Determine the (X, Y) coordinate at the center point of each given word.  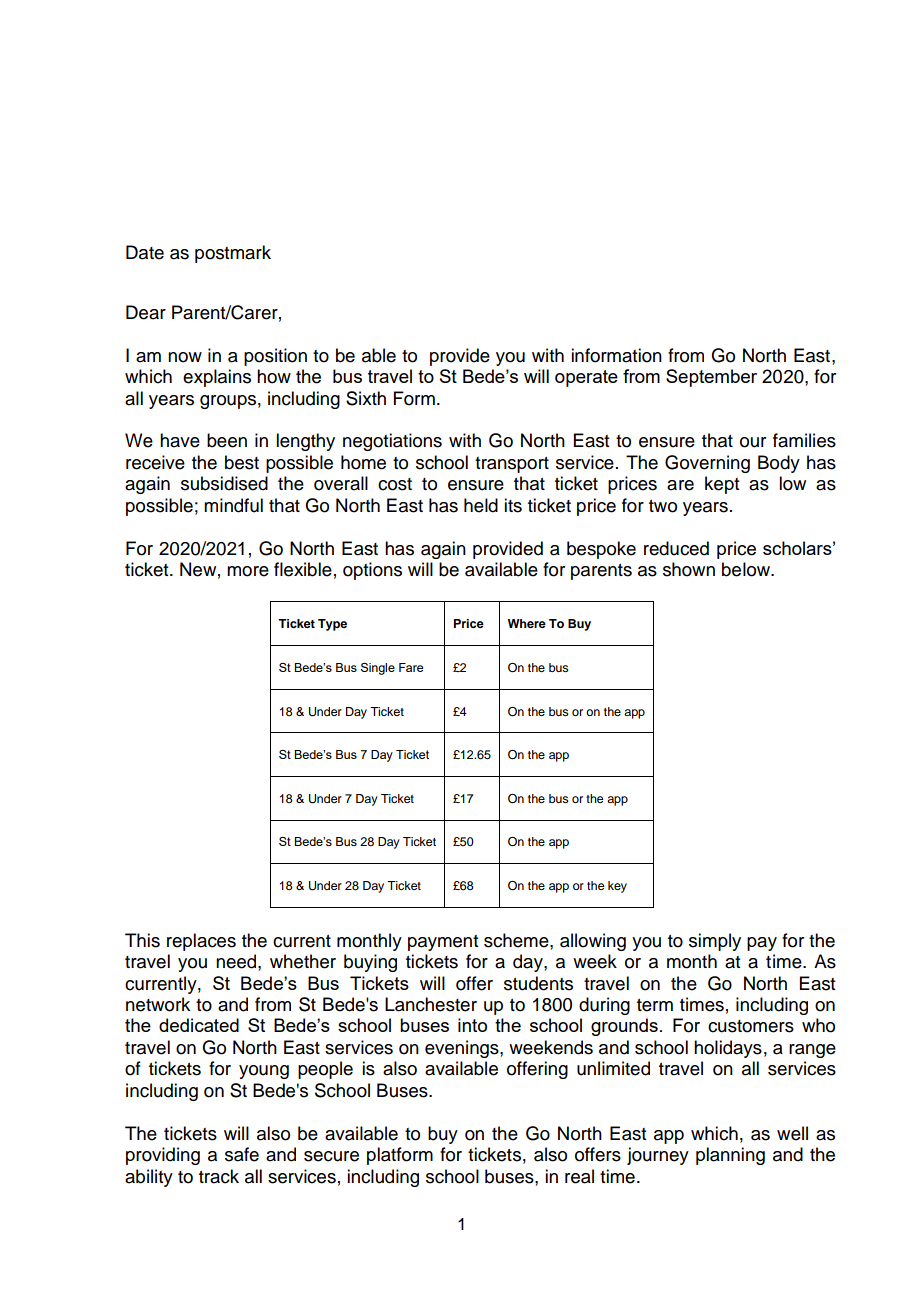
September (711, 378)
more (248, 571)
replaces (201, 942)
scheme (517, 940)
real (579, 1176)
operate (586, 378)
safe (242, 1154)
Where (527, 623)
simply (715, 942)
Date (145, 252)
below (747, 569)
